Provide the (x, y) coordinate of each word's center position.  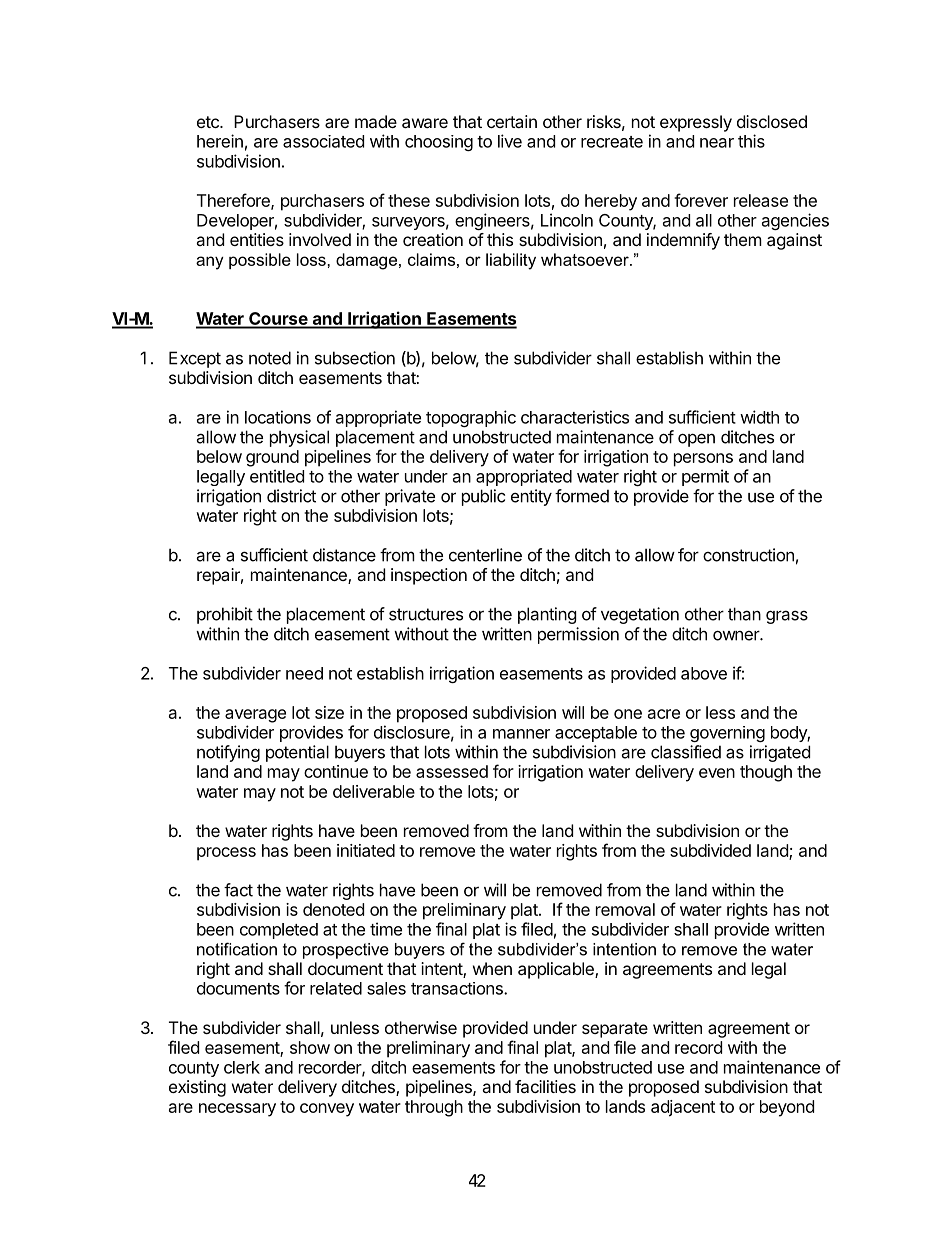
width (759, 417)
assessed (452, 771)
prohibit (225, 615)
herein (220, 141)
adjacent (683, 1108)
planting (547, 615)
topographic (471, 418)
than (744, 614)
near (717, 143)
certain (512, 121)
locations (278, 417)
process (226, 854)
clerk (242, 1067)
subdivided (710, 850)
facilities (545, 1086)
